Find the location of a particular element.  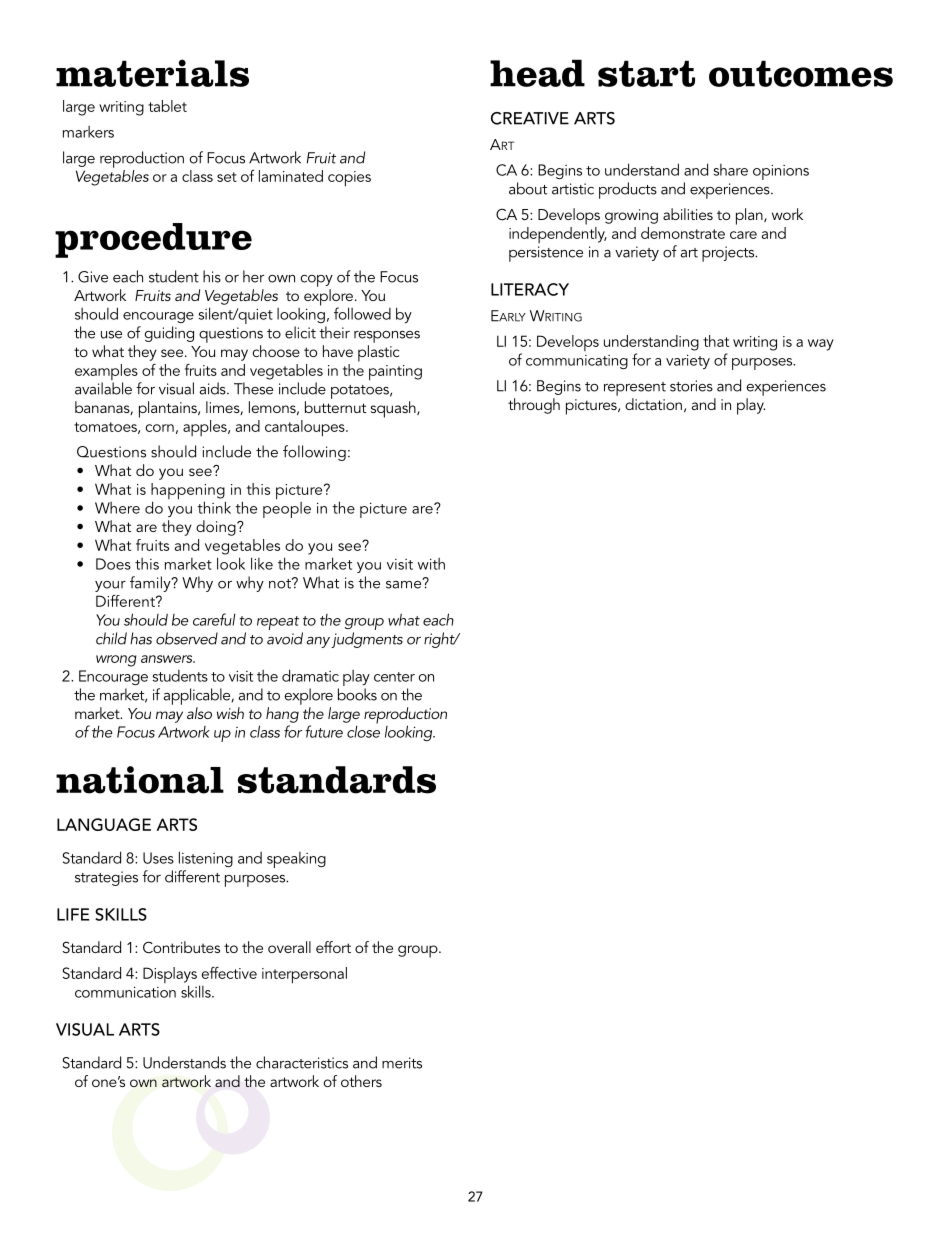

outcomes is located at coordinates (801, 73).
